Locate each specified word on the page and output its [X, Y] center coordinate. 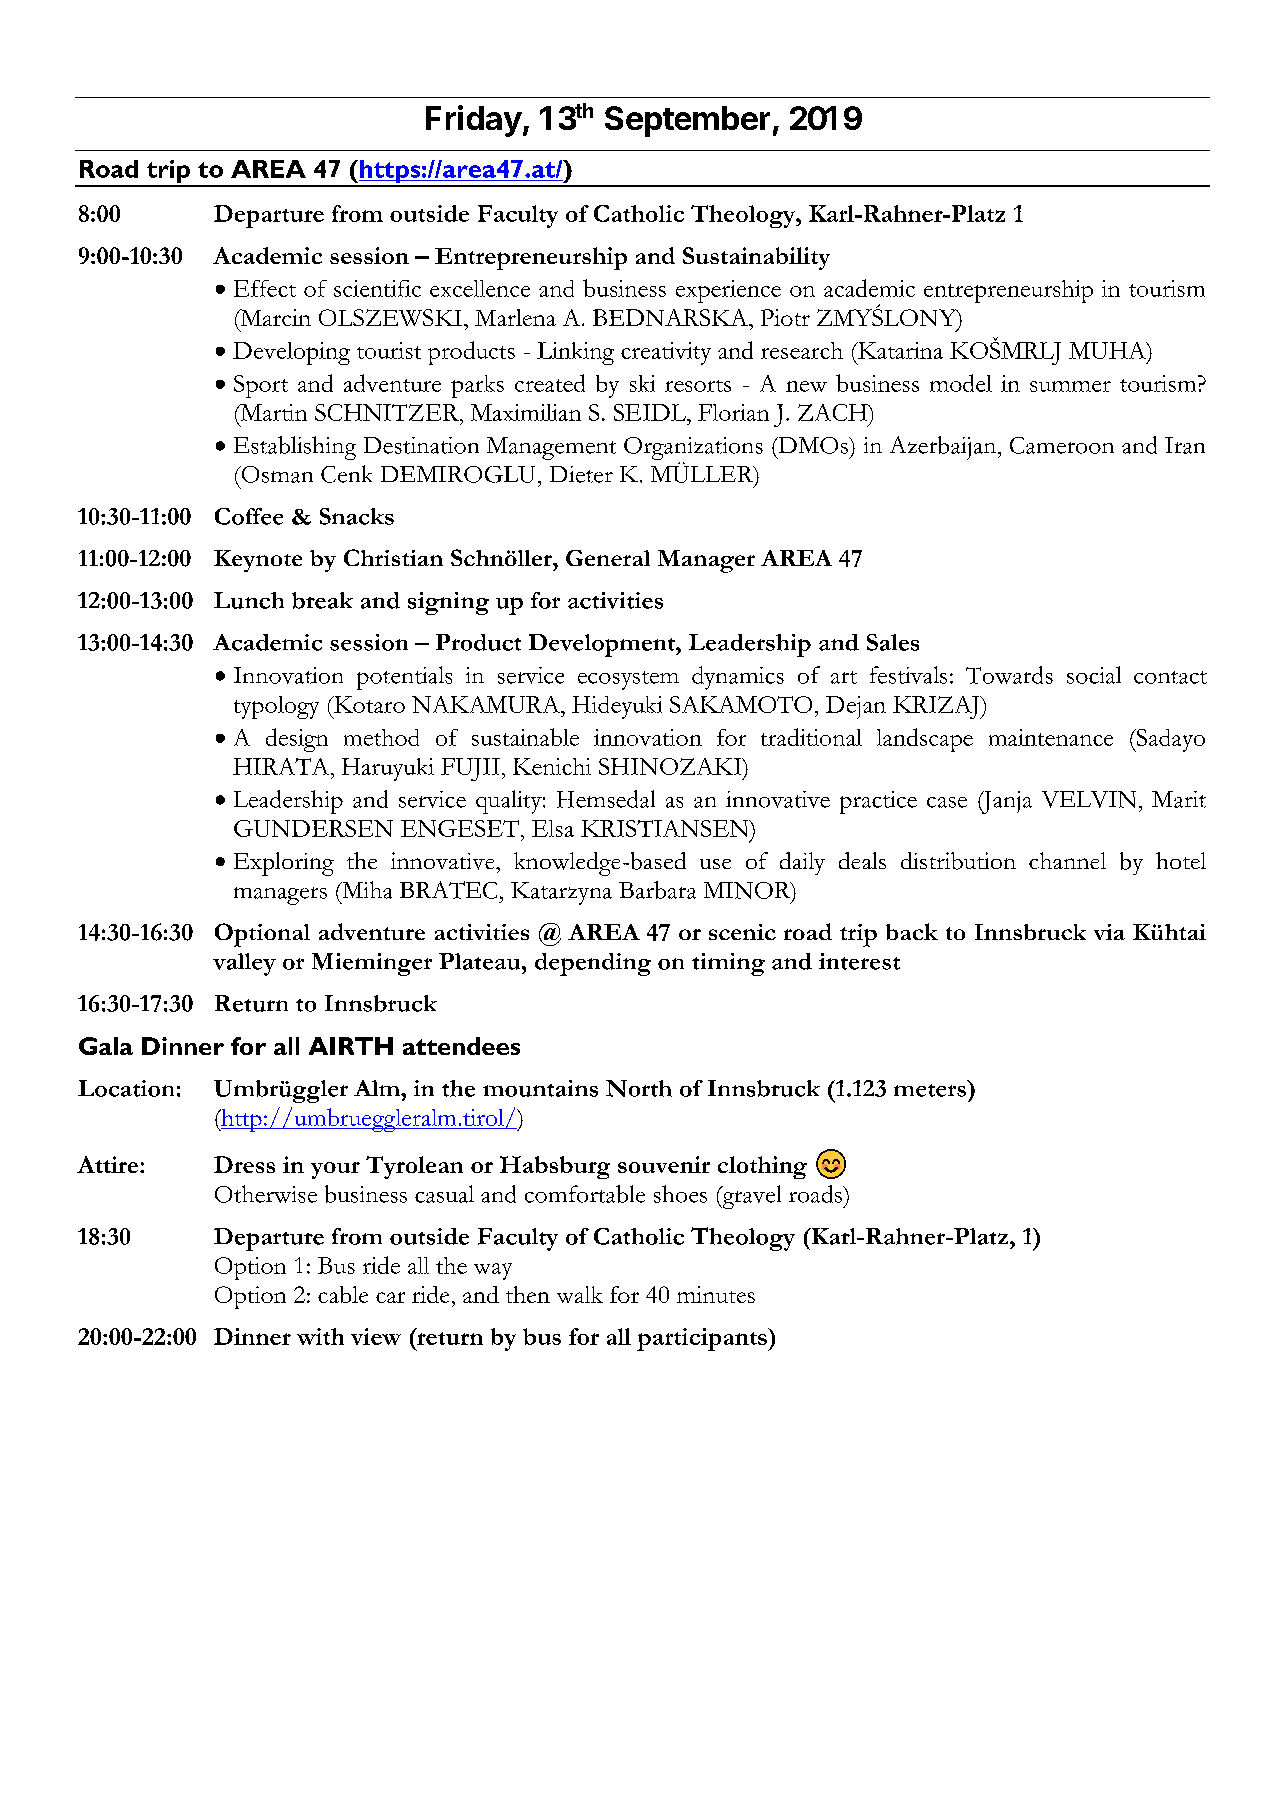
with [320, 1336]
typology [276, 707]
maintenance [1051, 737]
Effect [265, 288]
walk [580, 1294]
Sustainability [756, 258]
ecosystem [628, 680]
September [687, 121]
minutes [716, 1294]
